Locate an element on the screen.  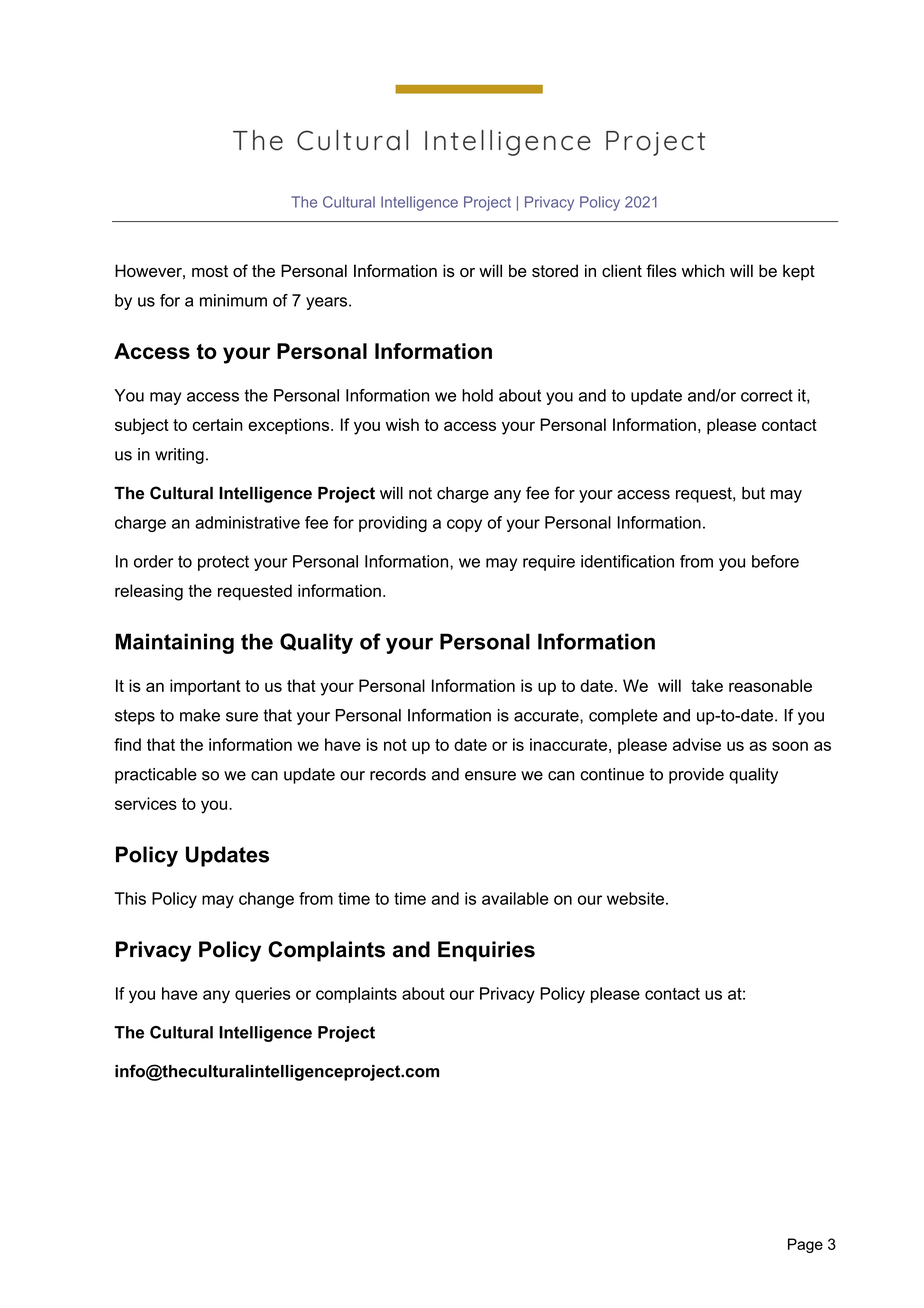
practicable is located at coordinates (156, 776).
